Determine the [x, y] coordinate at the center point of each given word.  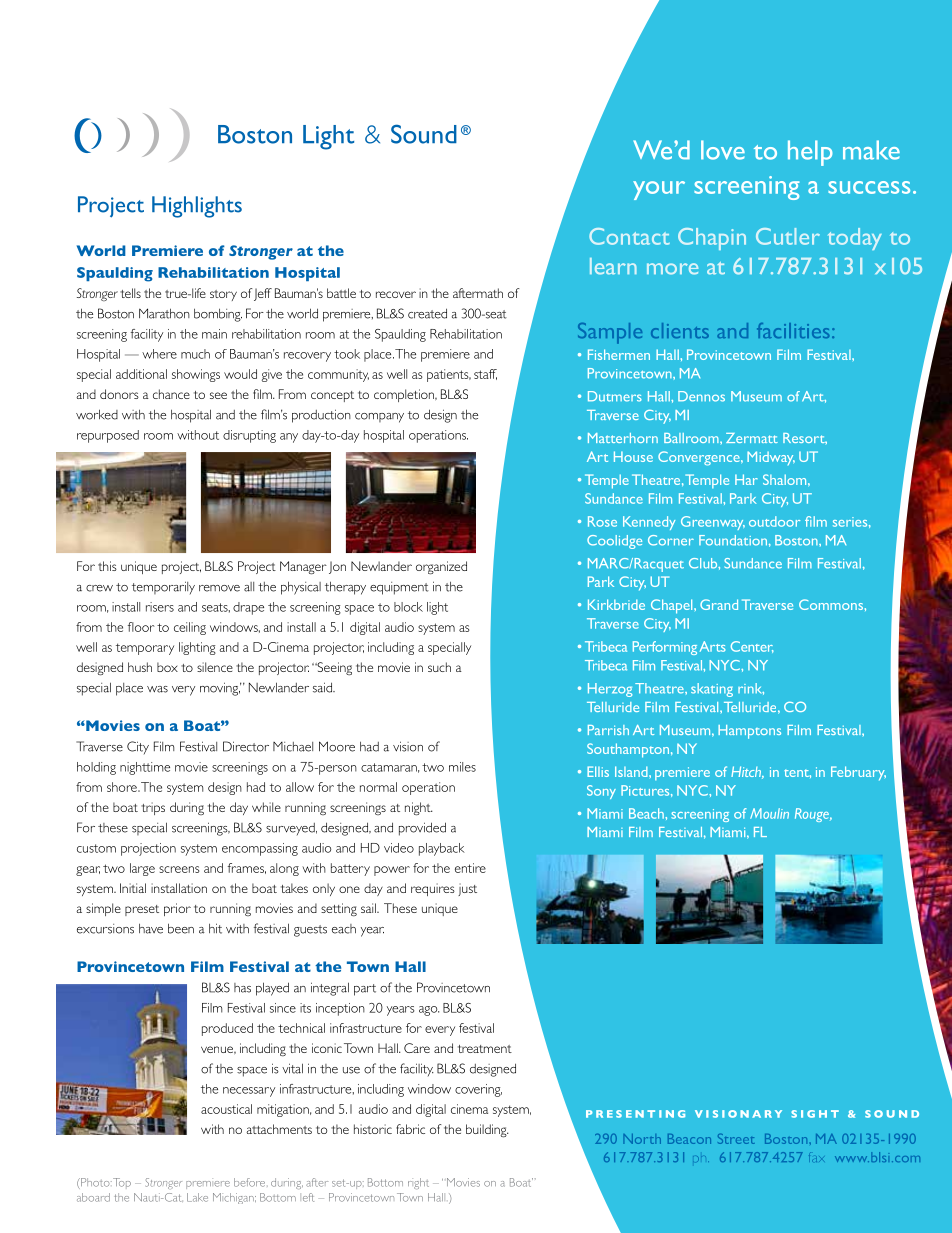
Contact [629, 236]
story [223, 295]
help [810, 153]
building [487, 1131]
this [107, 566]
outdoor [774, 521]
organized [441, 568]
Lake [197, 1197]
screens [179, 869]
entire [470, 868]
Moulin [769, 813]
